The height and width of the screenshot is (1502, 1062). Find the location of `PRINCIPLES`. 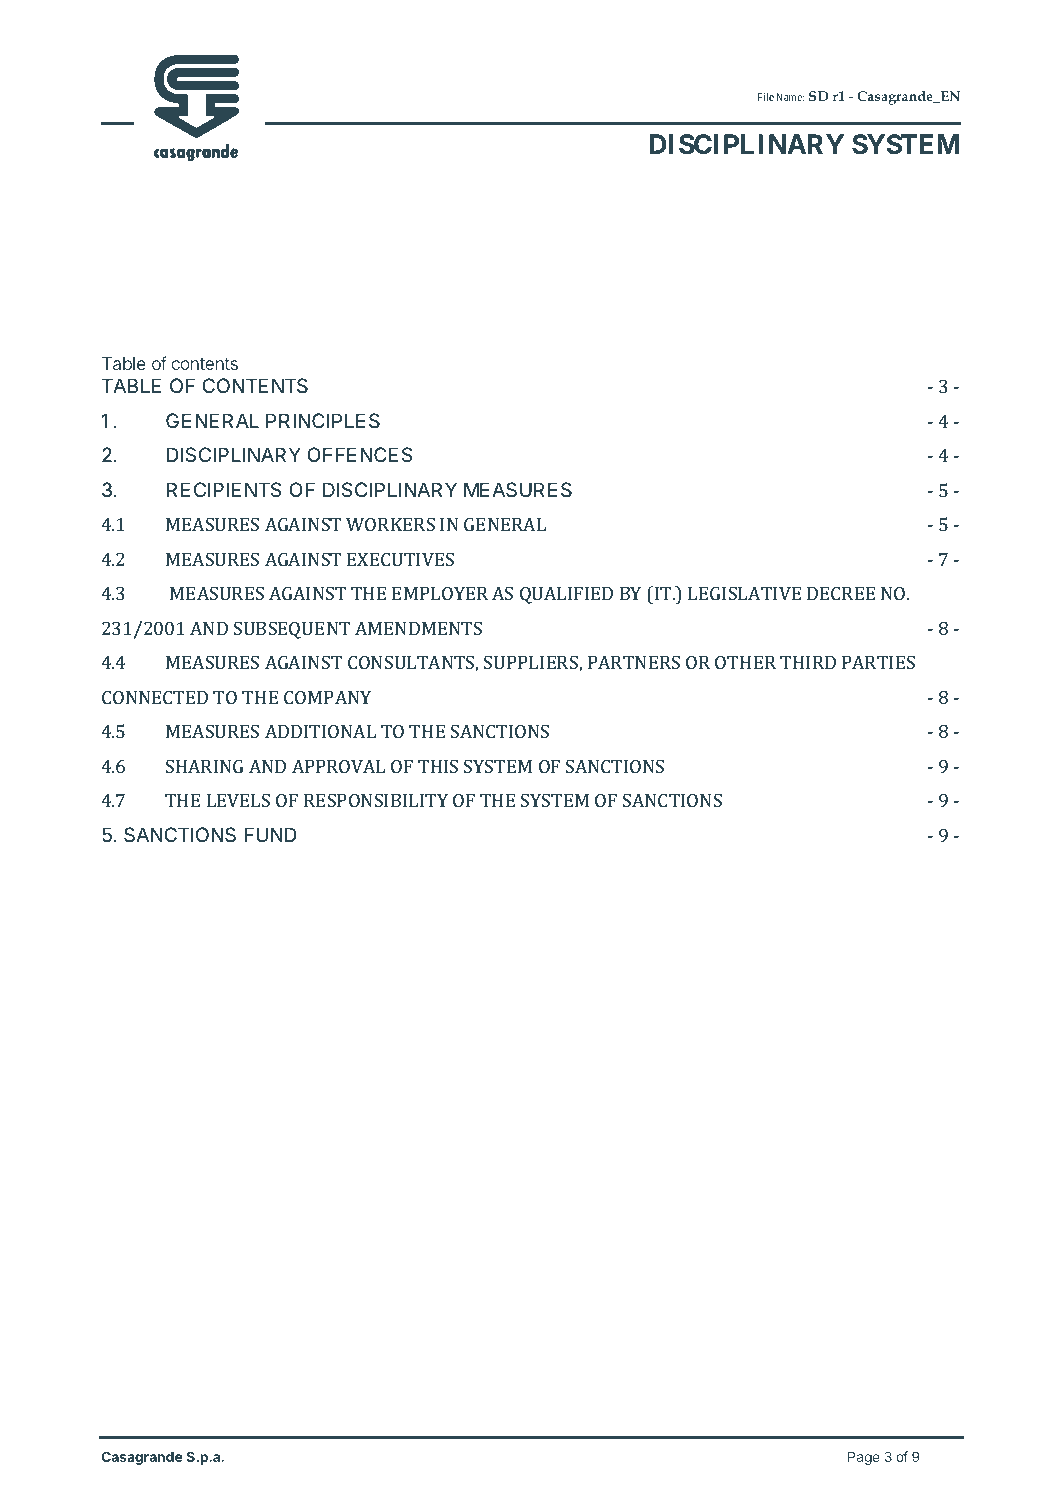

PRINCIPLES is located at coordinates (323, 421).
